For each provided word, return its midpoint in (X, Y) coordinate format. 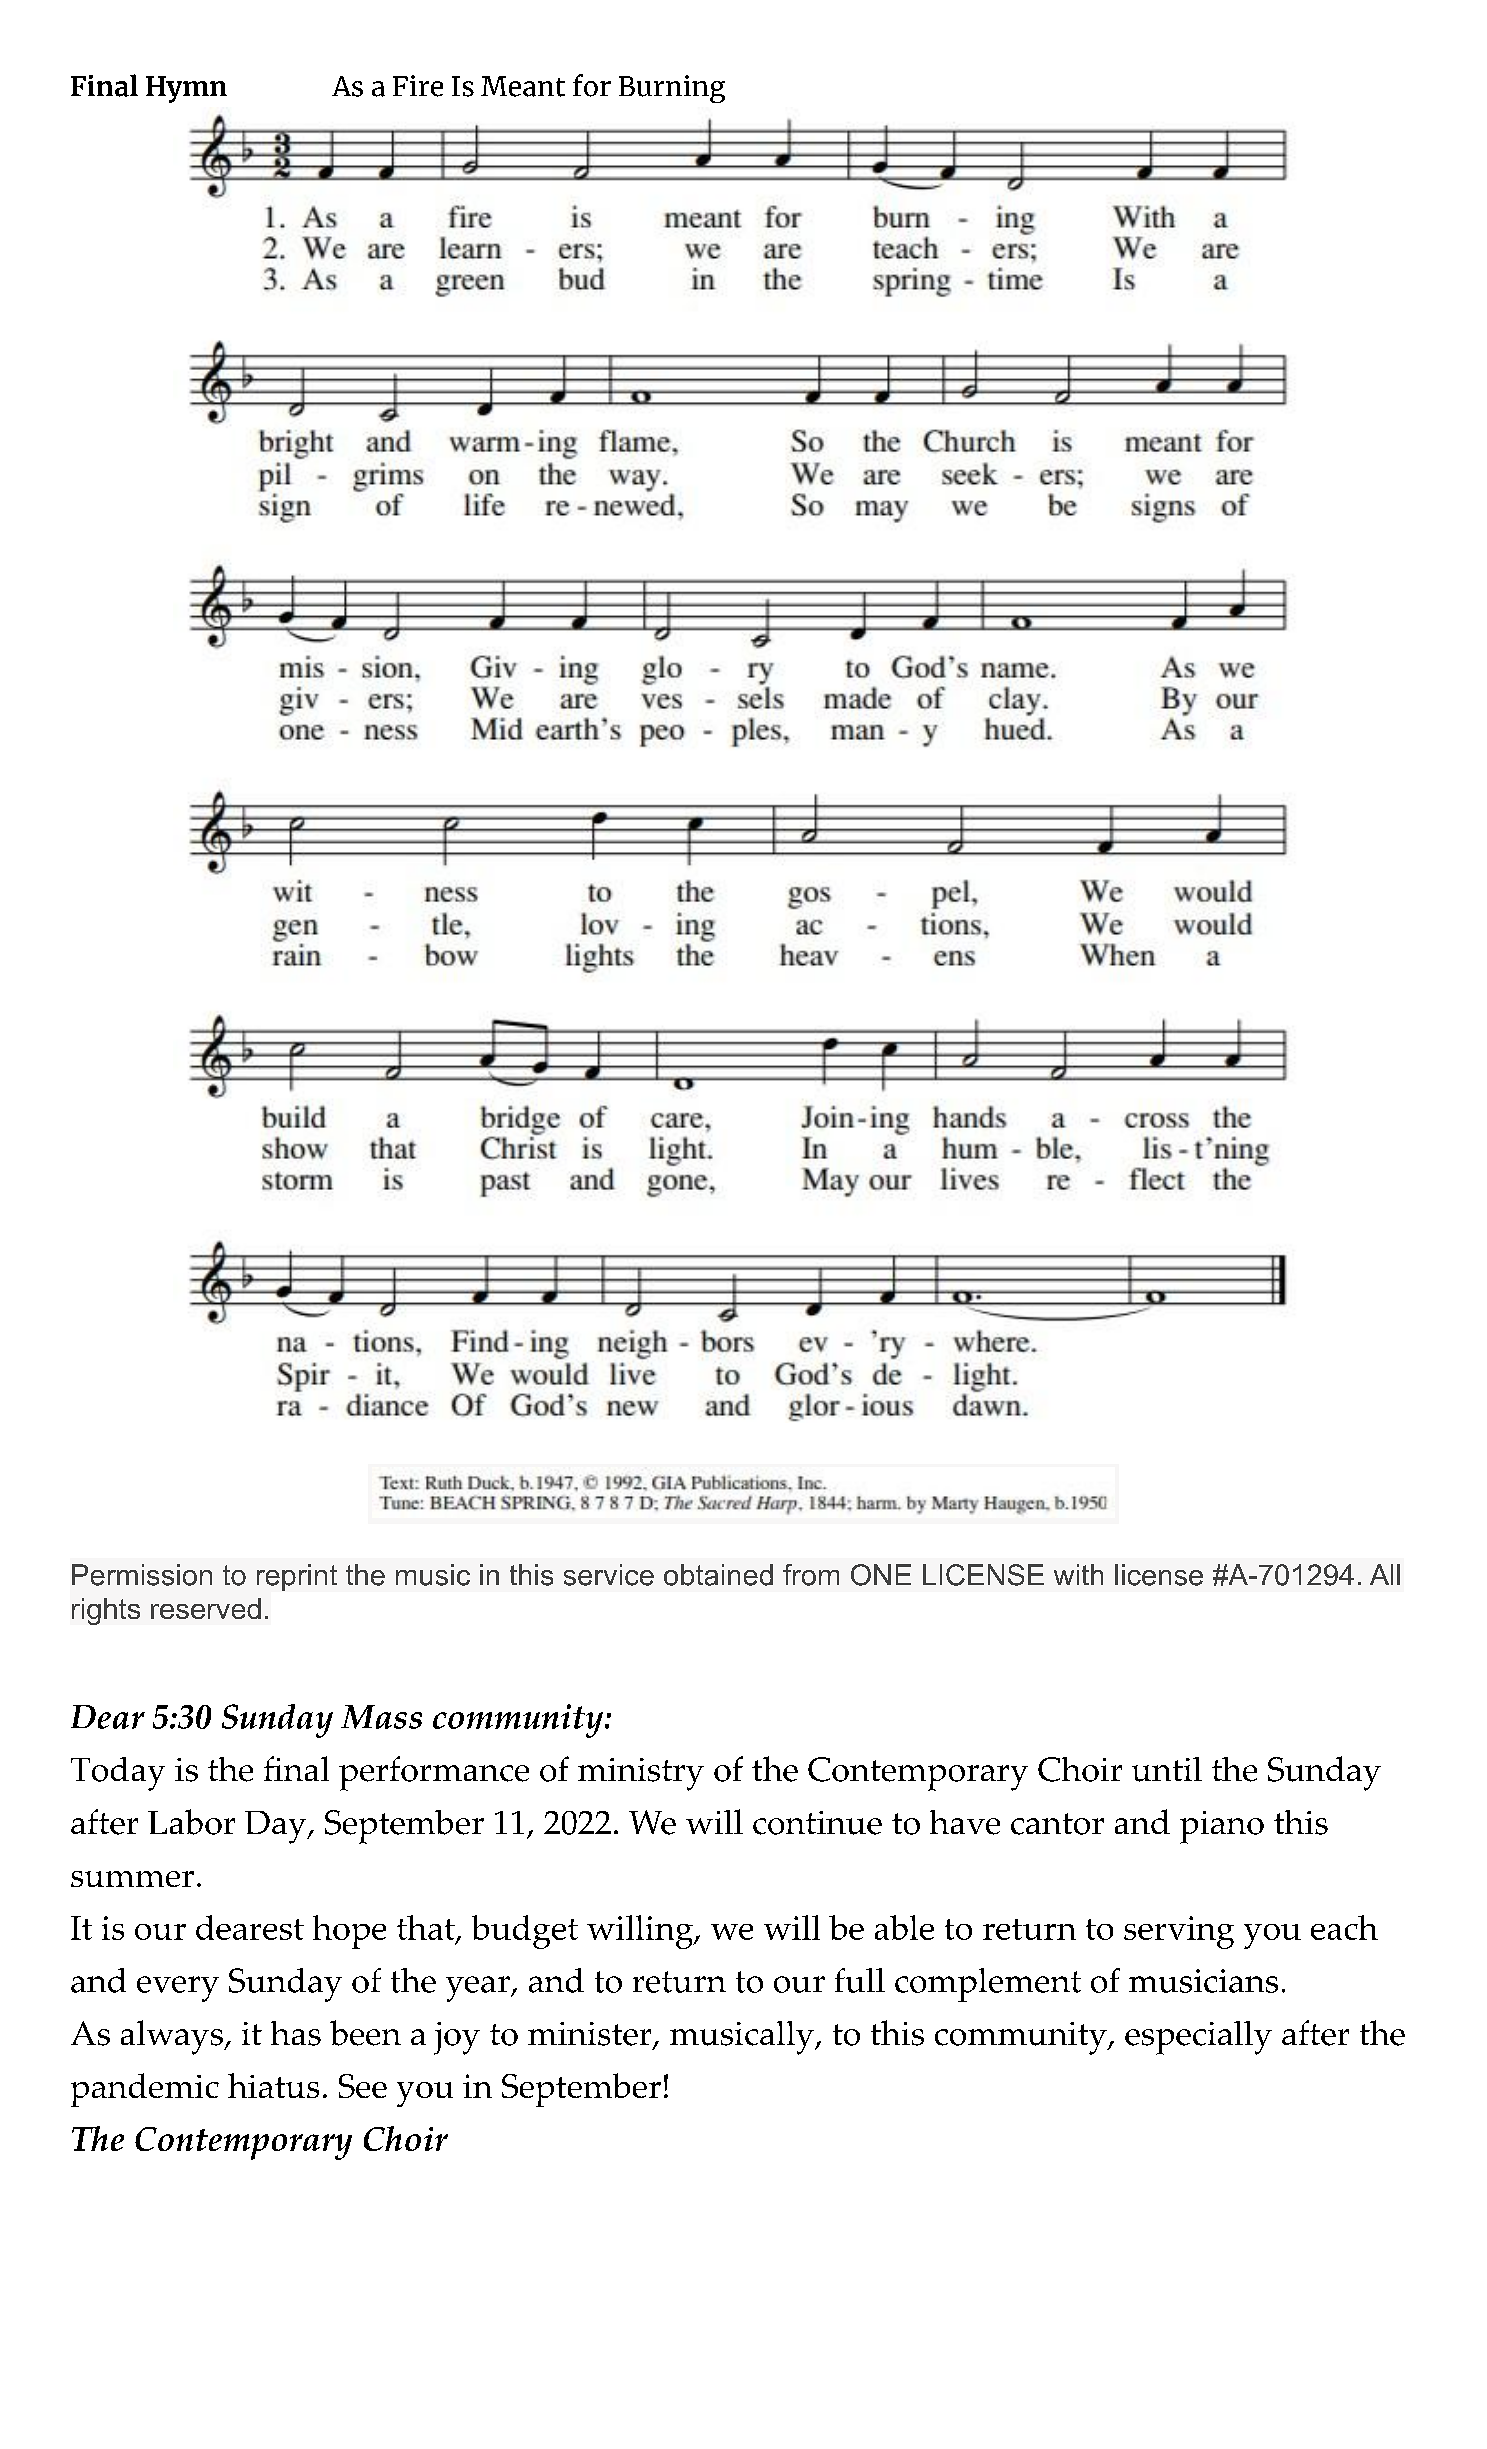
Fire (418, 86)
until (1167, 1769)
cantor (1057, 1824)
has (296, 2033)
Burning (672, 89)
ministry (641, 1774)
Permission (142, 1575)
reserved (206, 1608)
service (609, 1575)
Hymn (186, 89)
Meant (523, 86)
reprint (297, 1577)
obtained (718, 1575)
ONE (881, 1575)
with (1078, 1574)
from (811, 1575)
